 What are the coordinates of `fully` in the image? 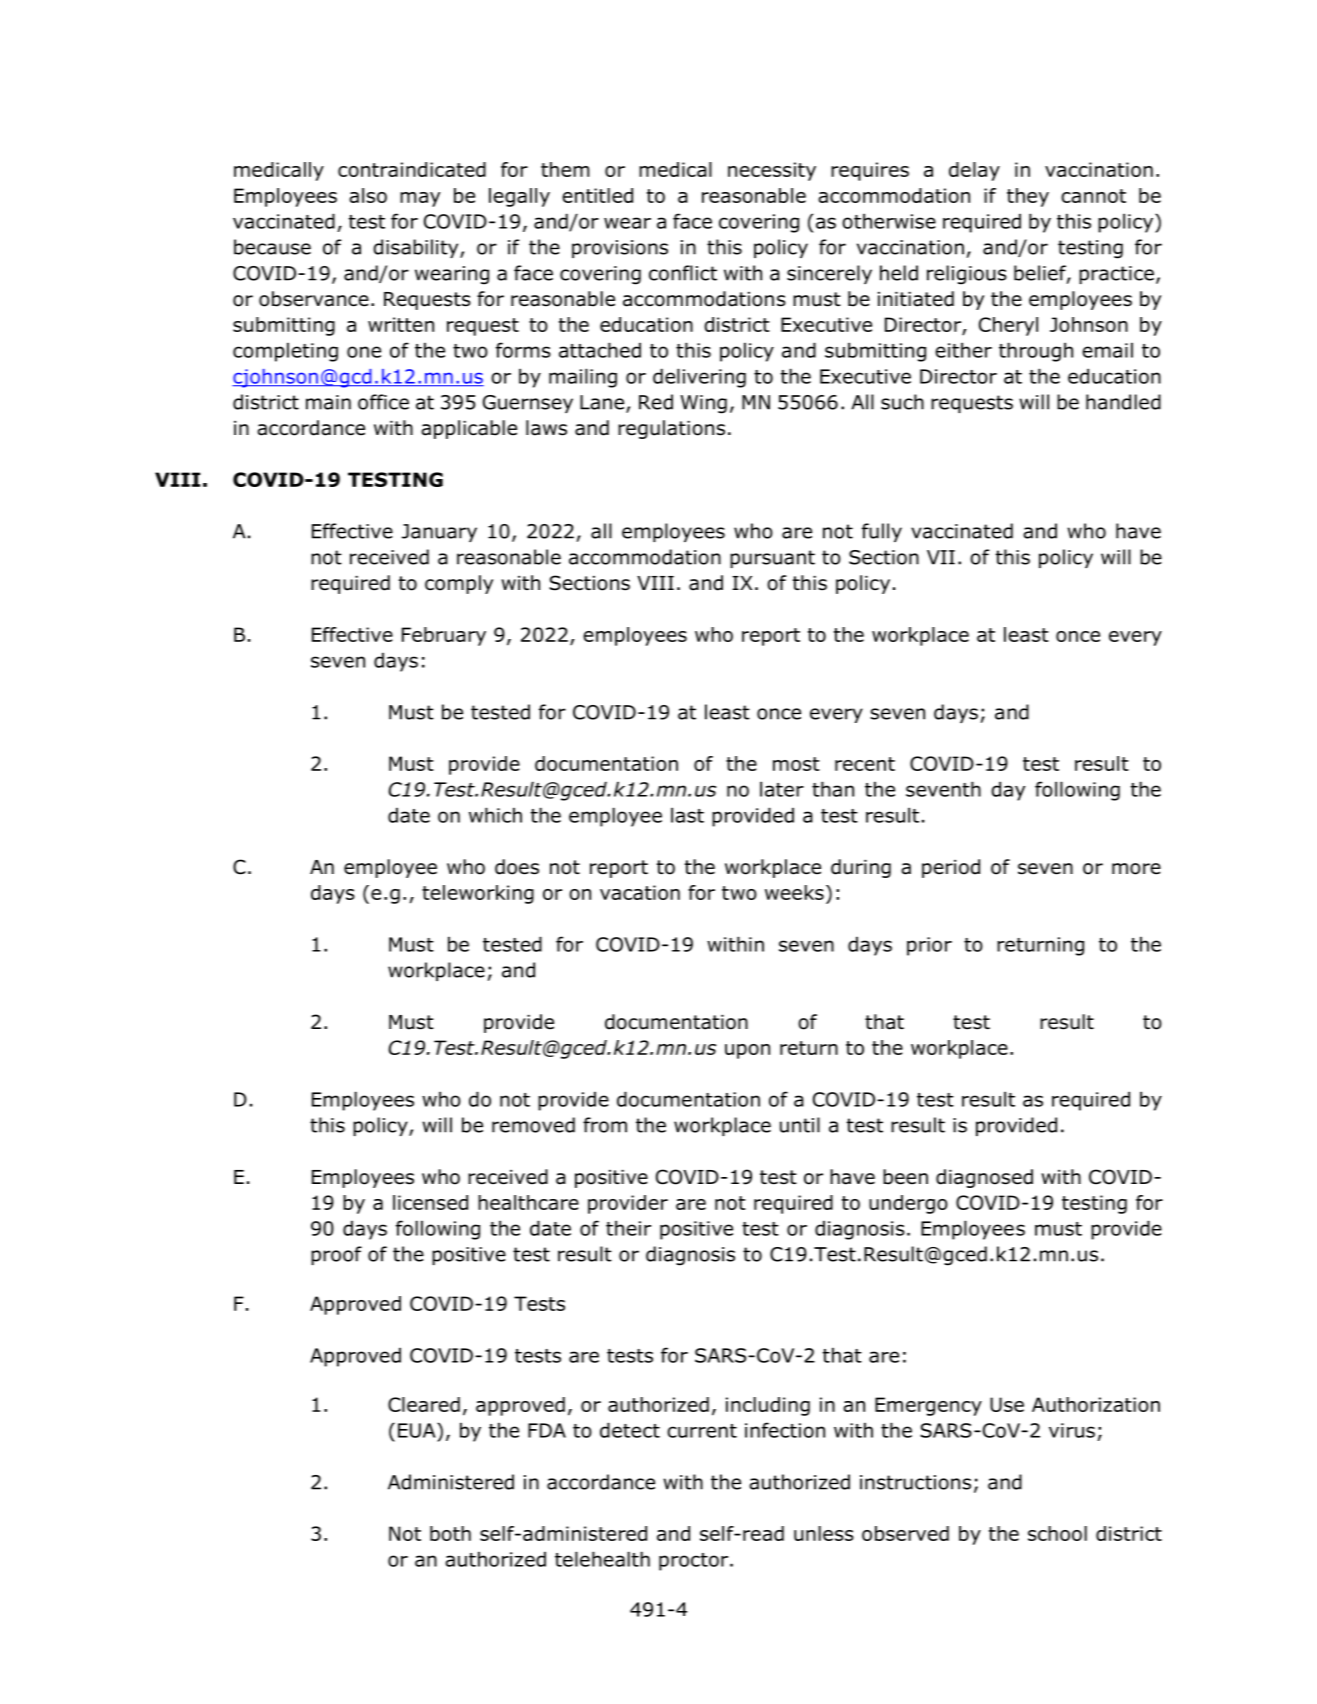 It's located at (882, 532).
